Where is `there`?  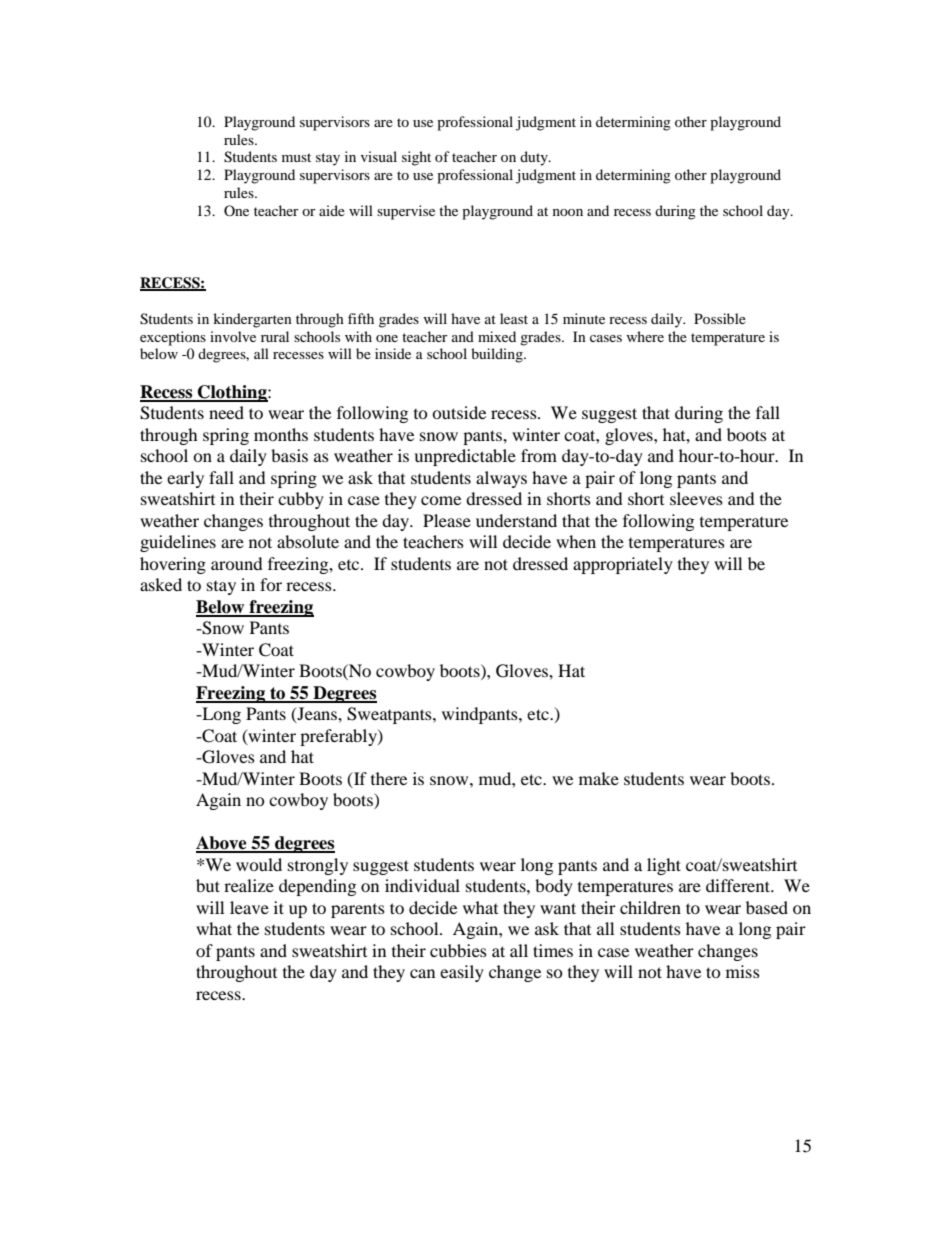 there is located at coordinates (389, 778).
